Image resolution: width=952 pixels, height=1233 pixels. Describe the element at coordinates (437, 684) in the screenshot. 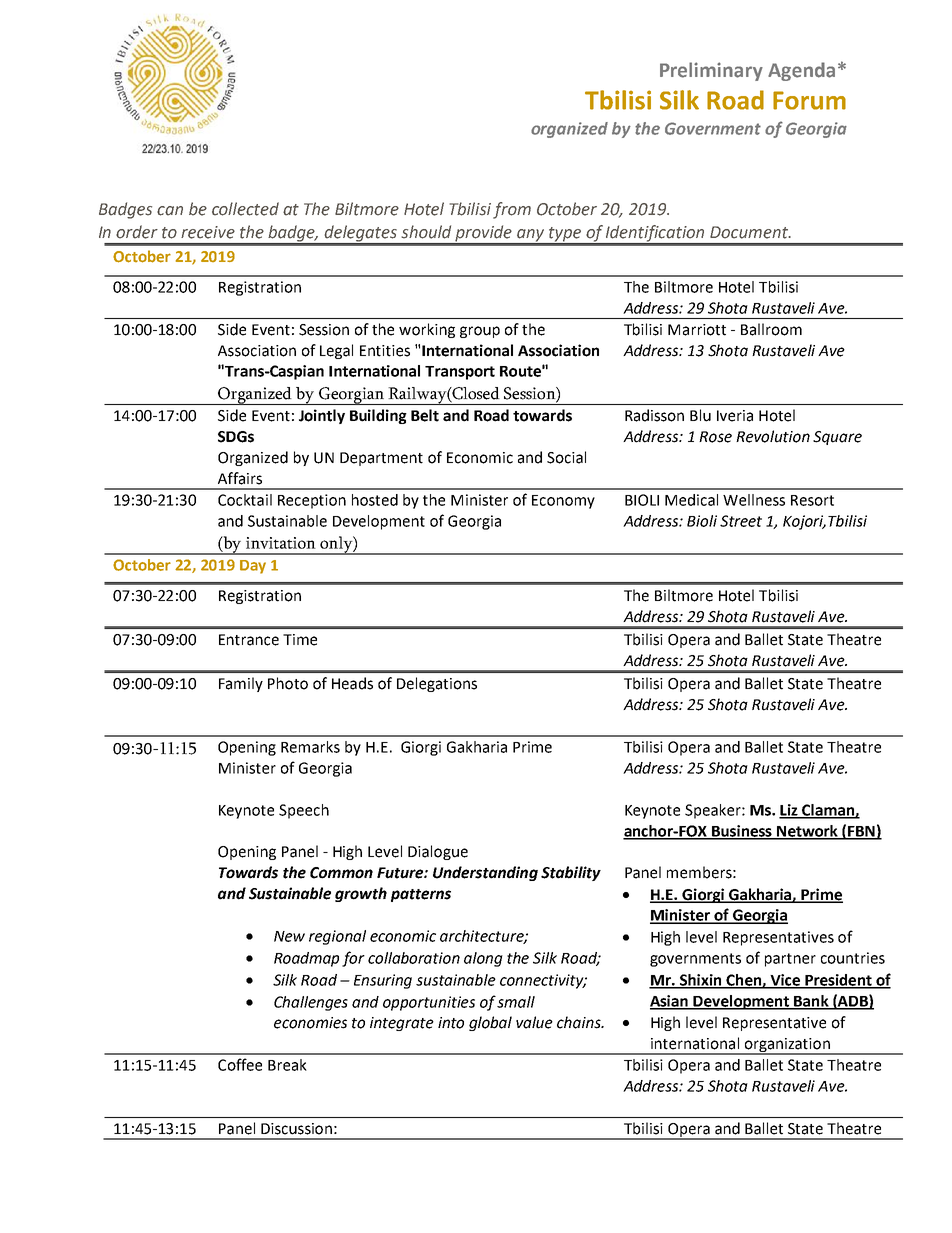

I see `Delegations` at that location.
